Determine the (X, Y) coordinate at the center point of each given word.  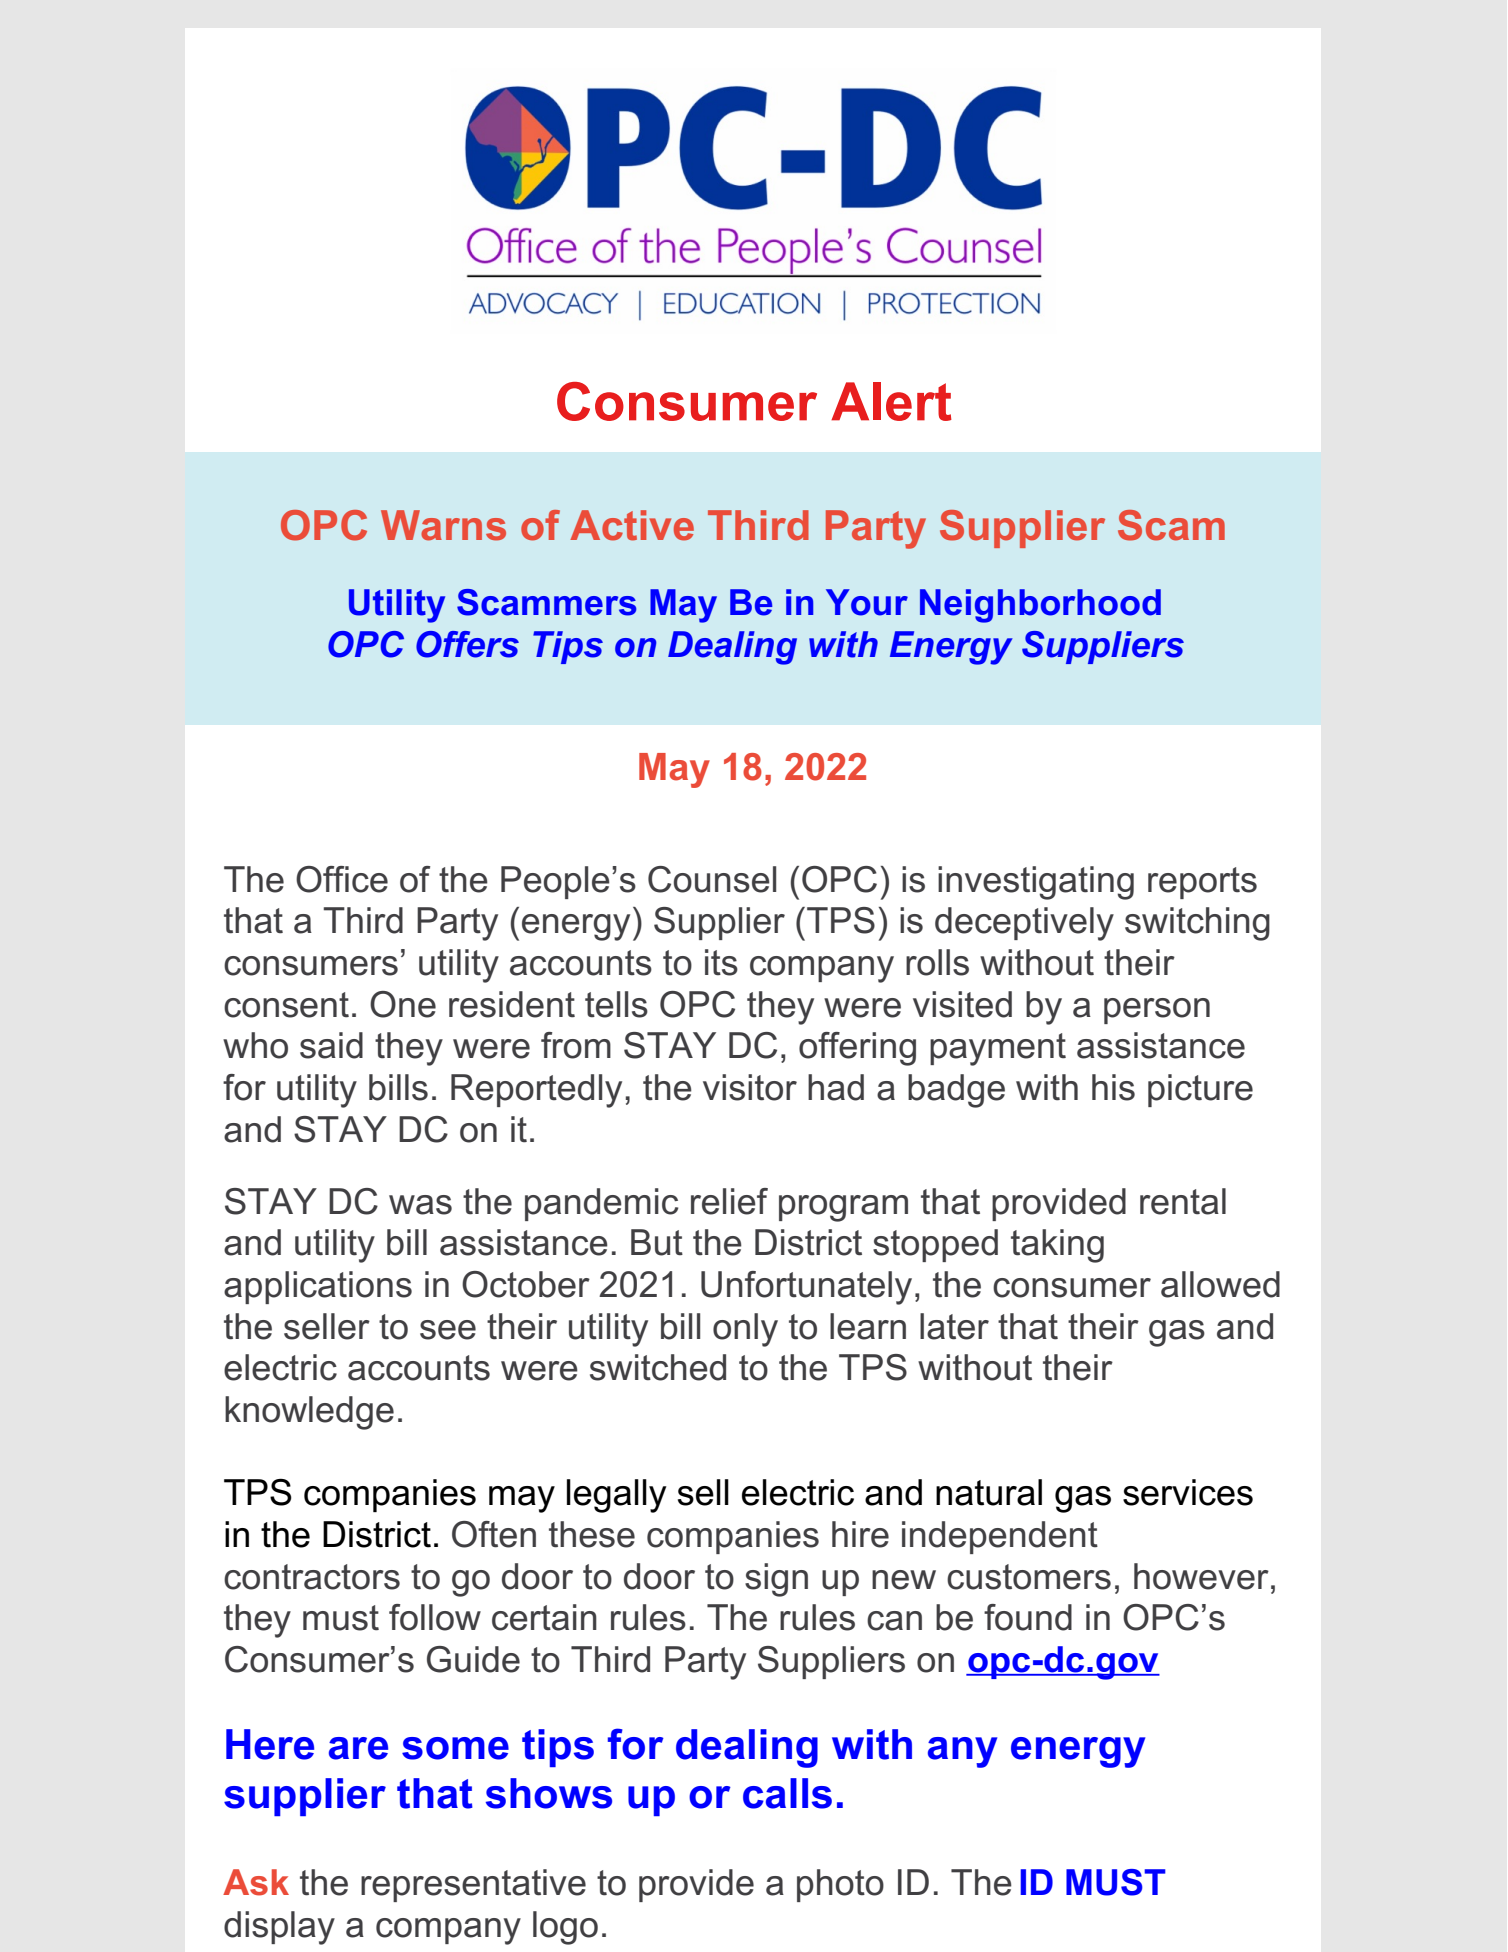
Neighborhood (1040, 606)
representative (473, 1885)
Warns (443, 525)
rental (1183, 1201)
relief (729, 1201)
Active (632, 525)
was (420, 1205)
